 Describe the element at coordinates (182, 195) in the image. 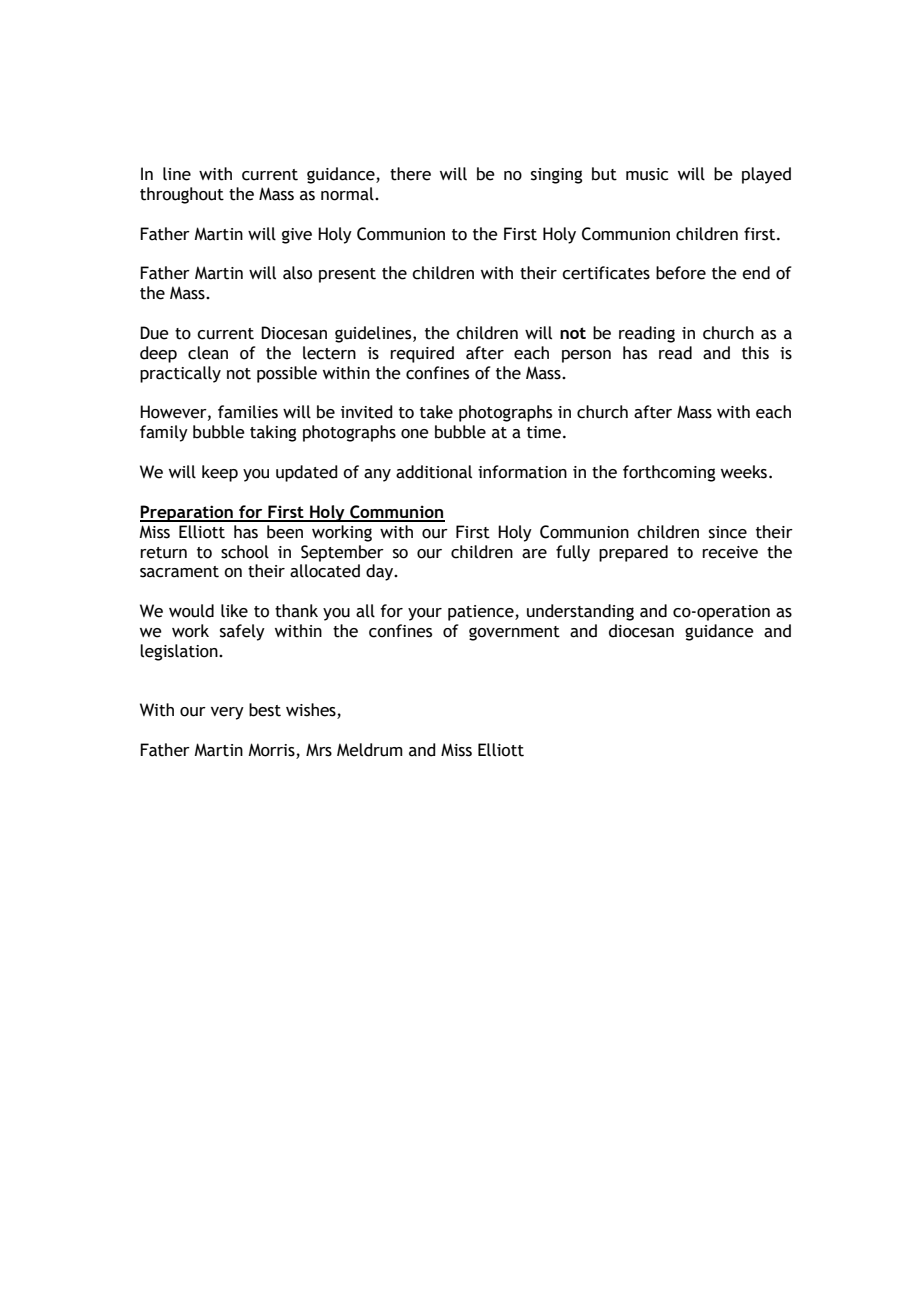

I see `throughout` at that location.
